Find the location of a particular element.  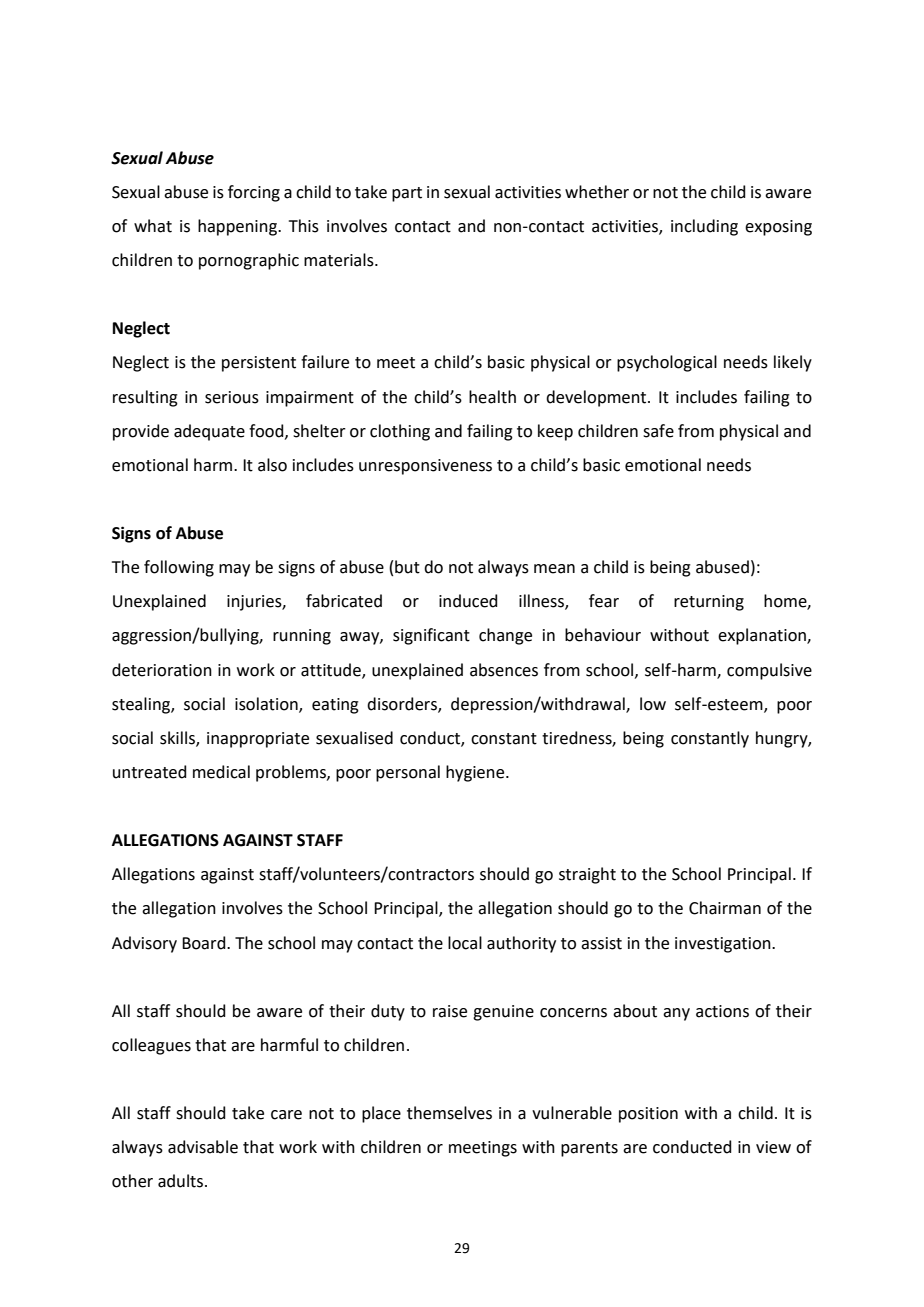

advisable is located at coordinates (203, 1147).
